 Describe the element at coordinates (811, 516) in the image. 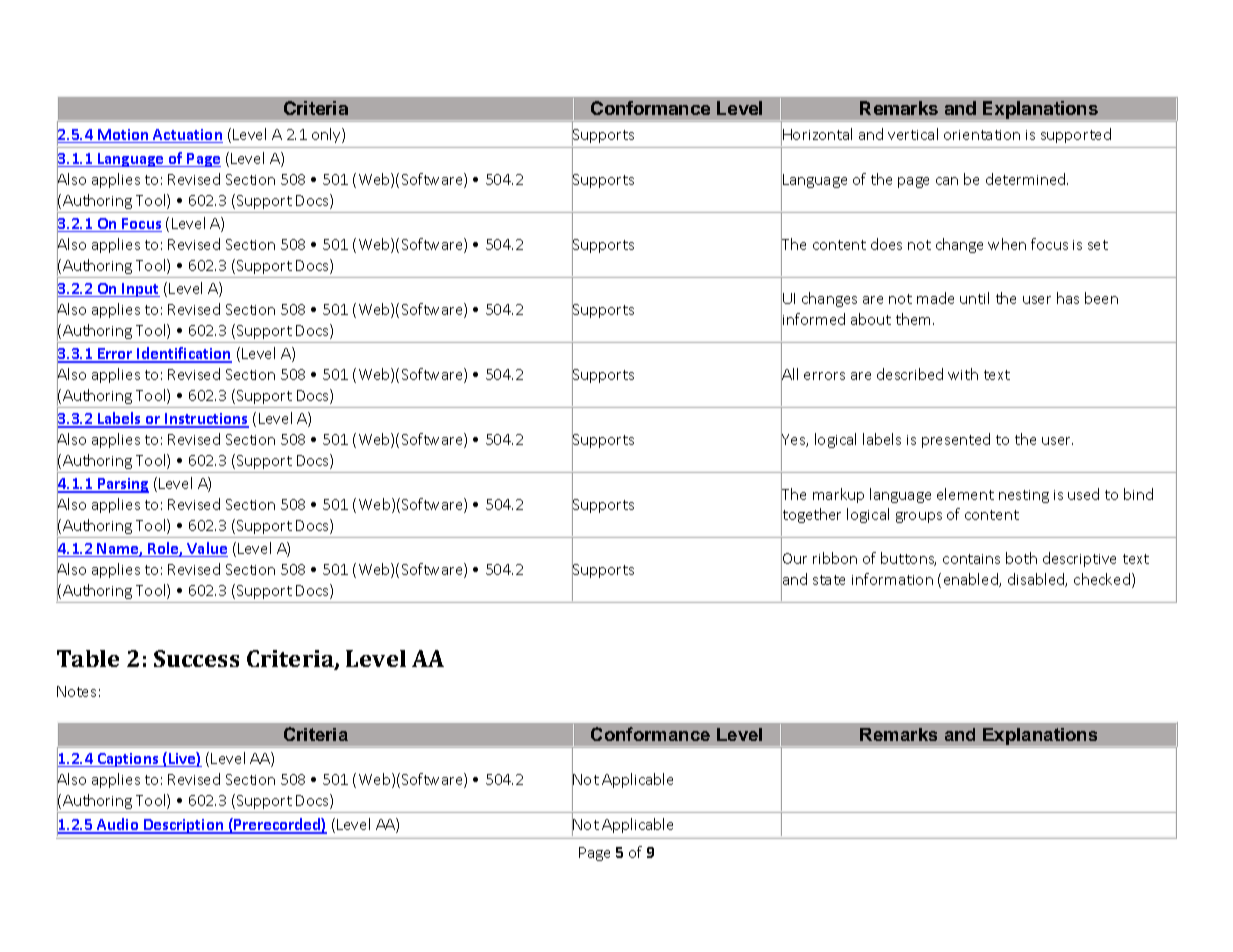

I see `together` at that location.
